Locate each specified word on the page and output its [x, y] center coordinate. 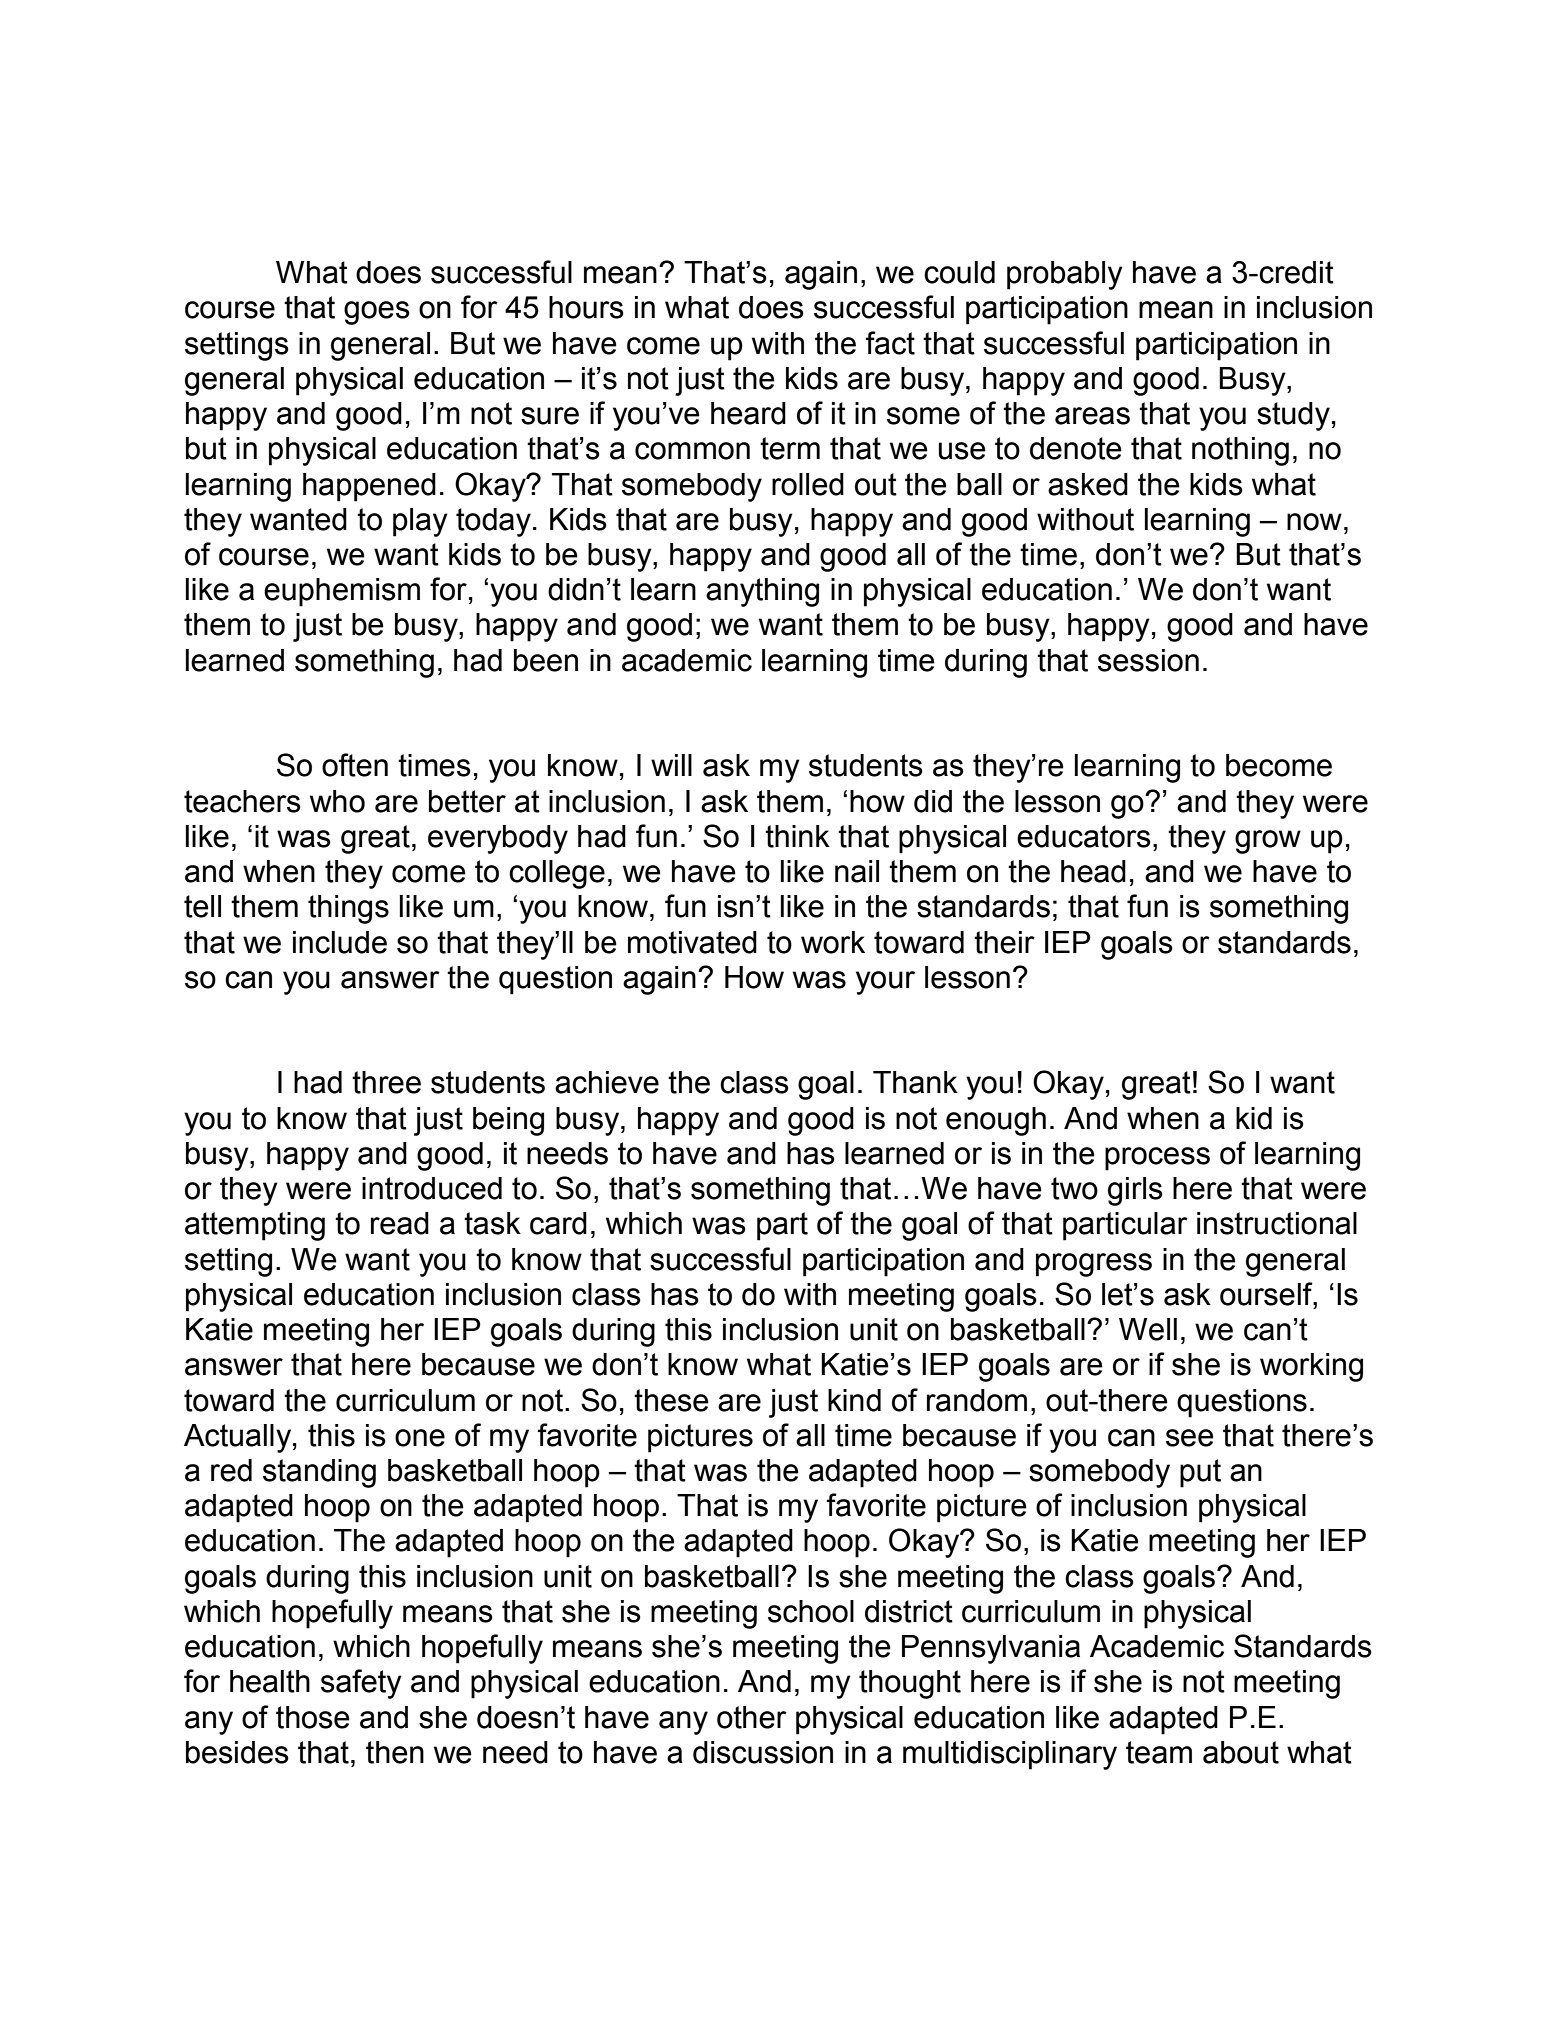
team [1159, 1752]
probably [1065, 275]
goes [377, 313]
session [1148, 660]
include [340, 942]
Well [1148, 1329]
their [1004, 942]
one [420, 1438]
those [313, 1717]
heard [748, 413]
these [671, 1400]
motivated [692, 942]
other [752, 1717]
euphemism [342, 592]
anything [762, 592]
